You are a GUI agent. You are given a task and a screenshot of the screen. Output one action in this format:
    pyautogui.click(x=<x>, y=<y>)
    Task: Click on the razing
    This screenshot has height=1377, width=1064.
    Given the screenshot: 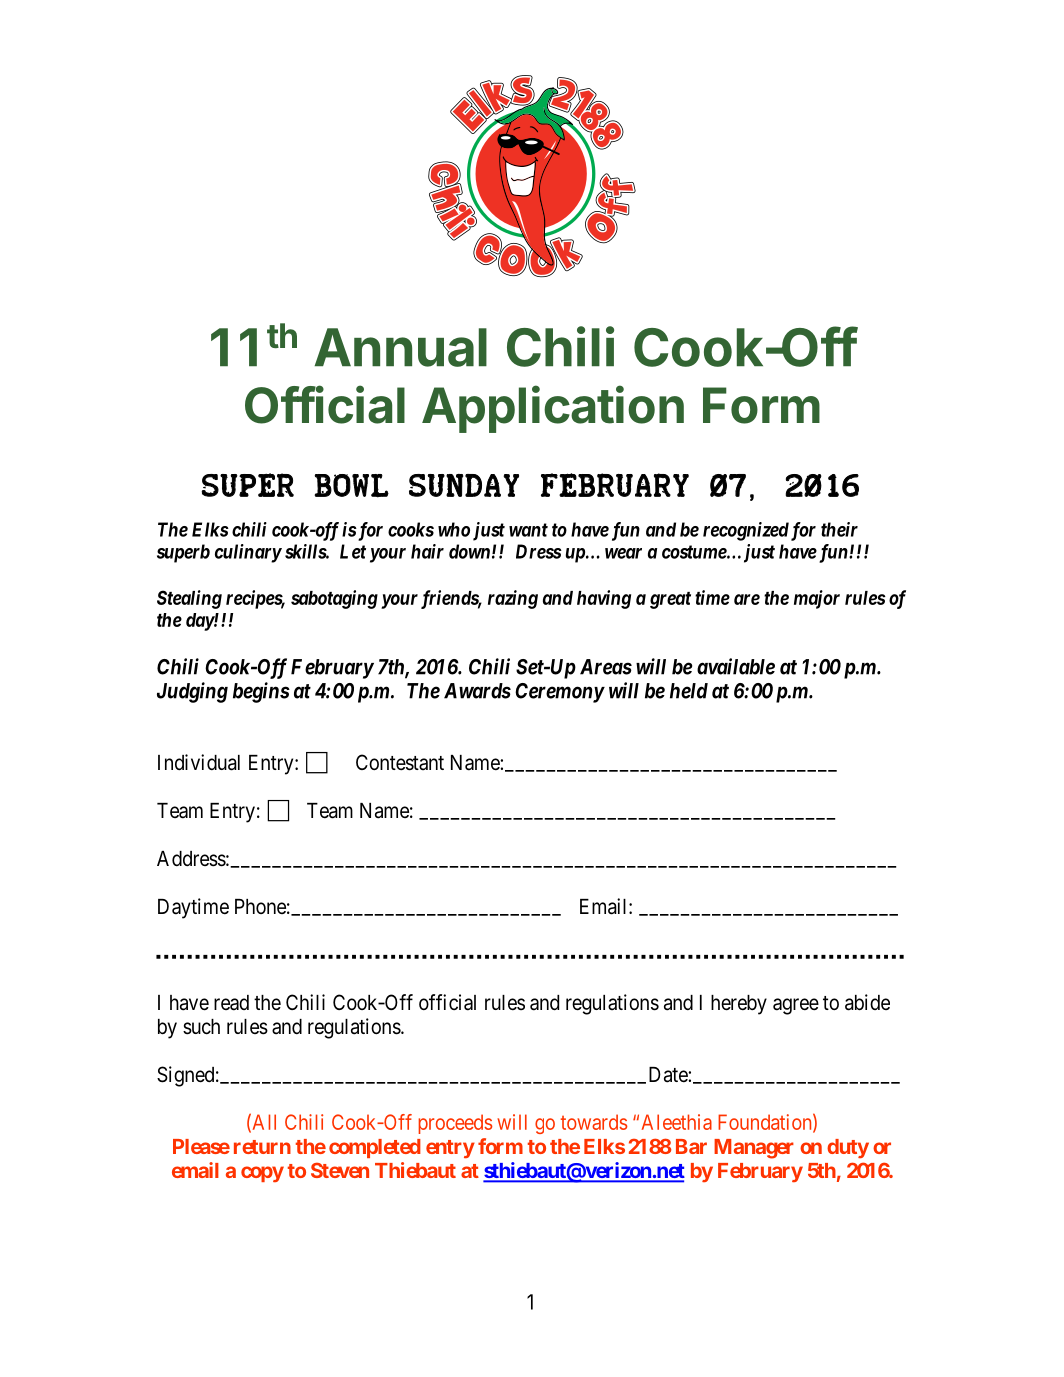 What is the action you would take?
    pyautogui.click(x=513, y=599)
